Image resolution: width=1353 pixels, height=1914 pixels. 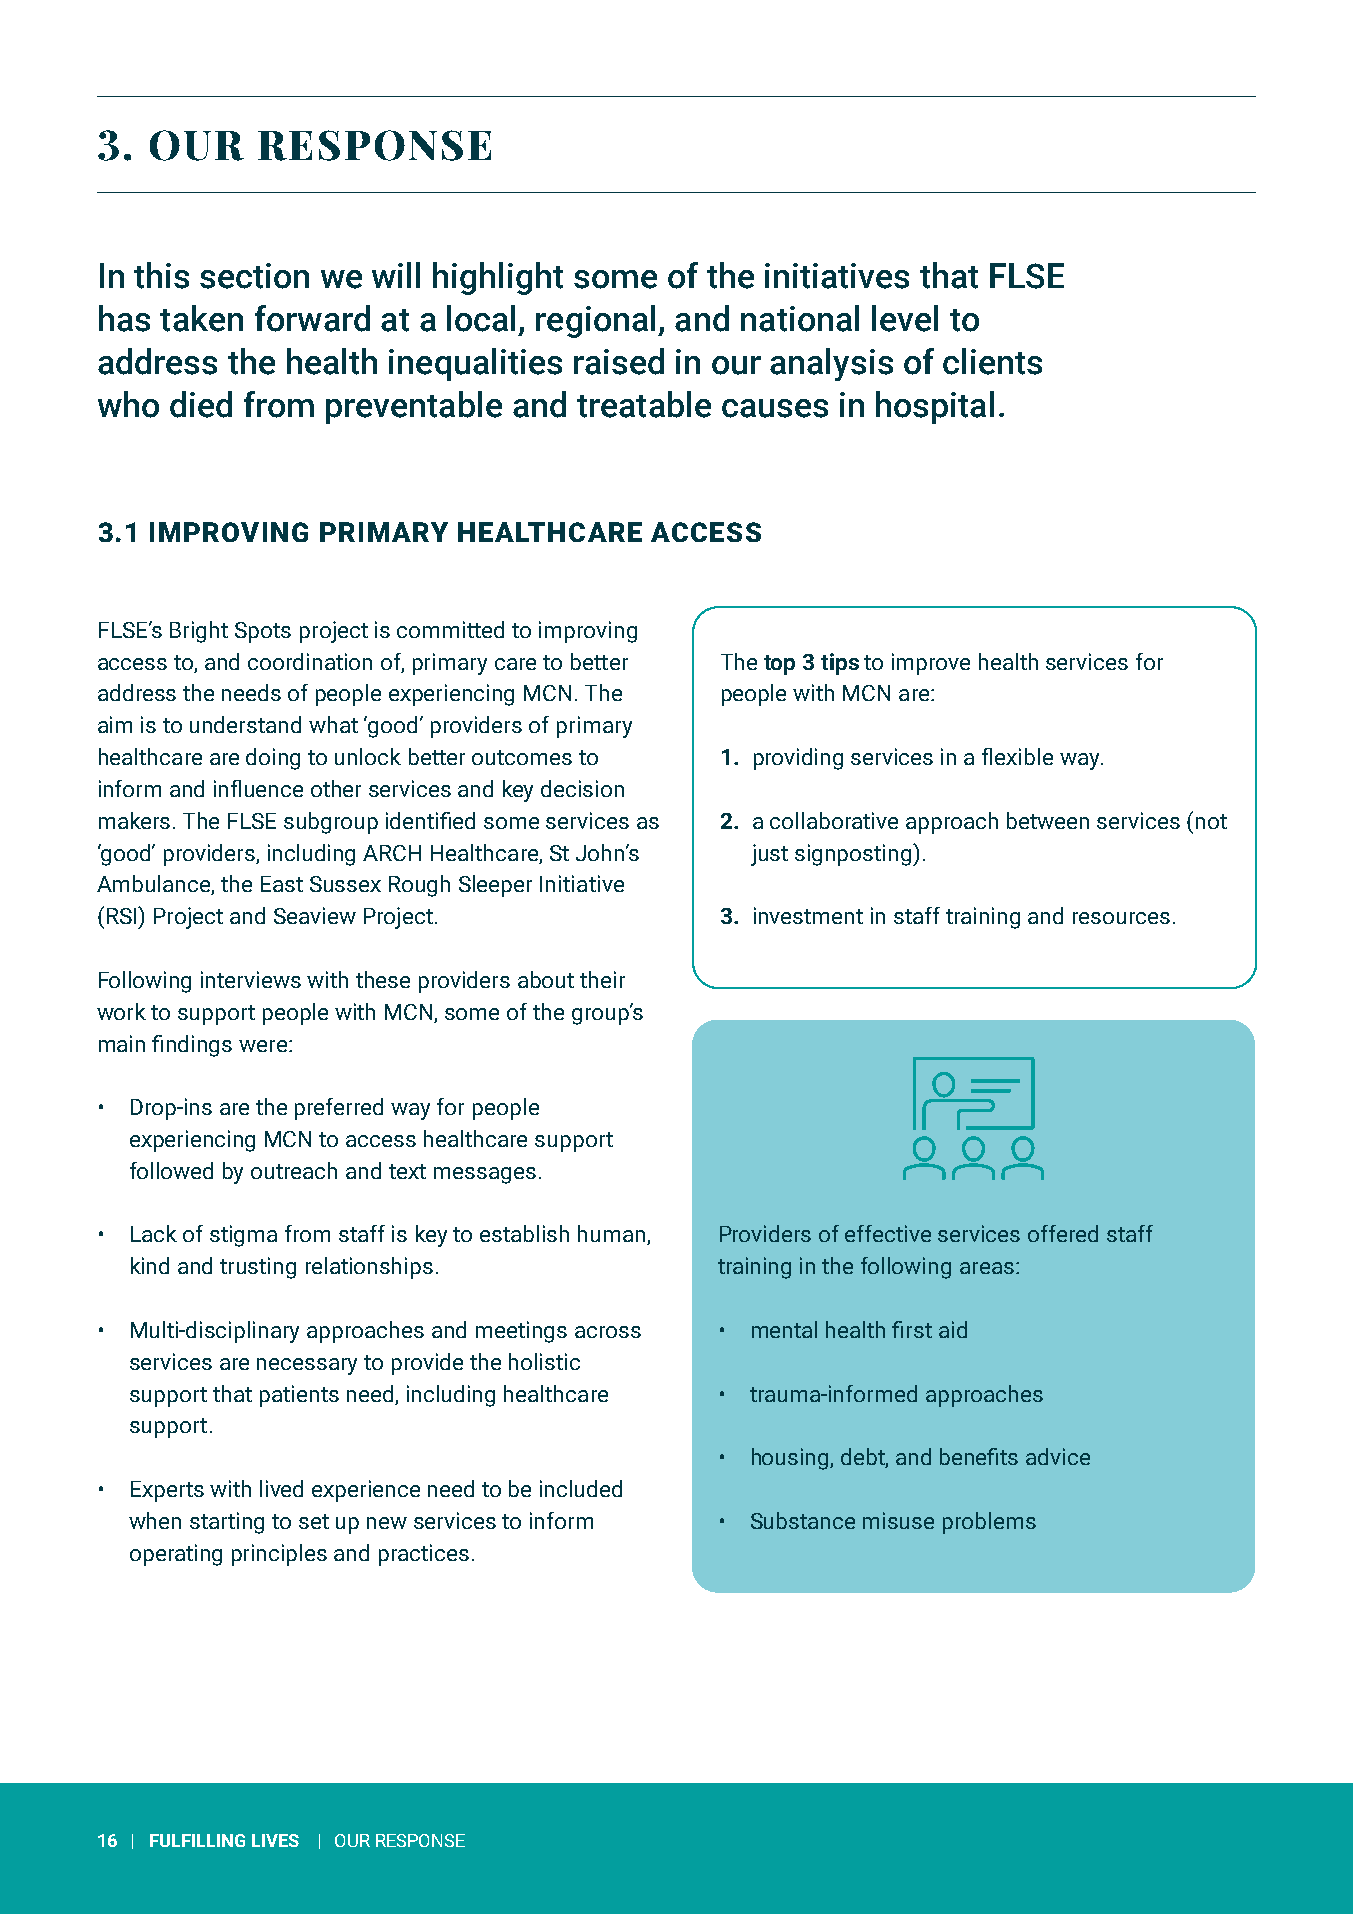 I want to click on Substance, so click(x=803, y=1520).
